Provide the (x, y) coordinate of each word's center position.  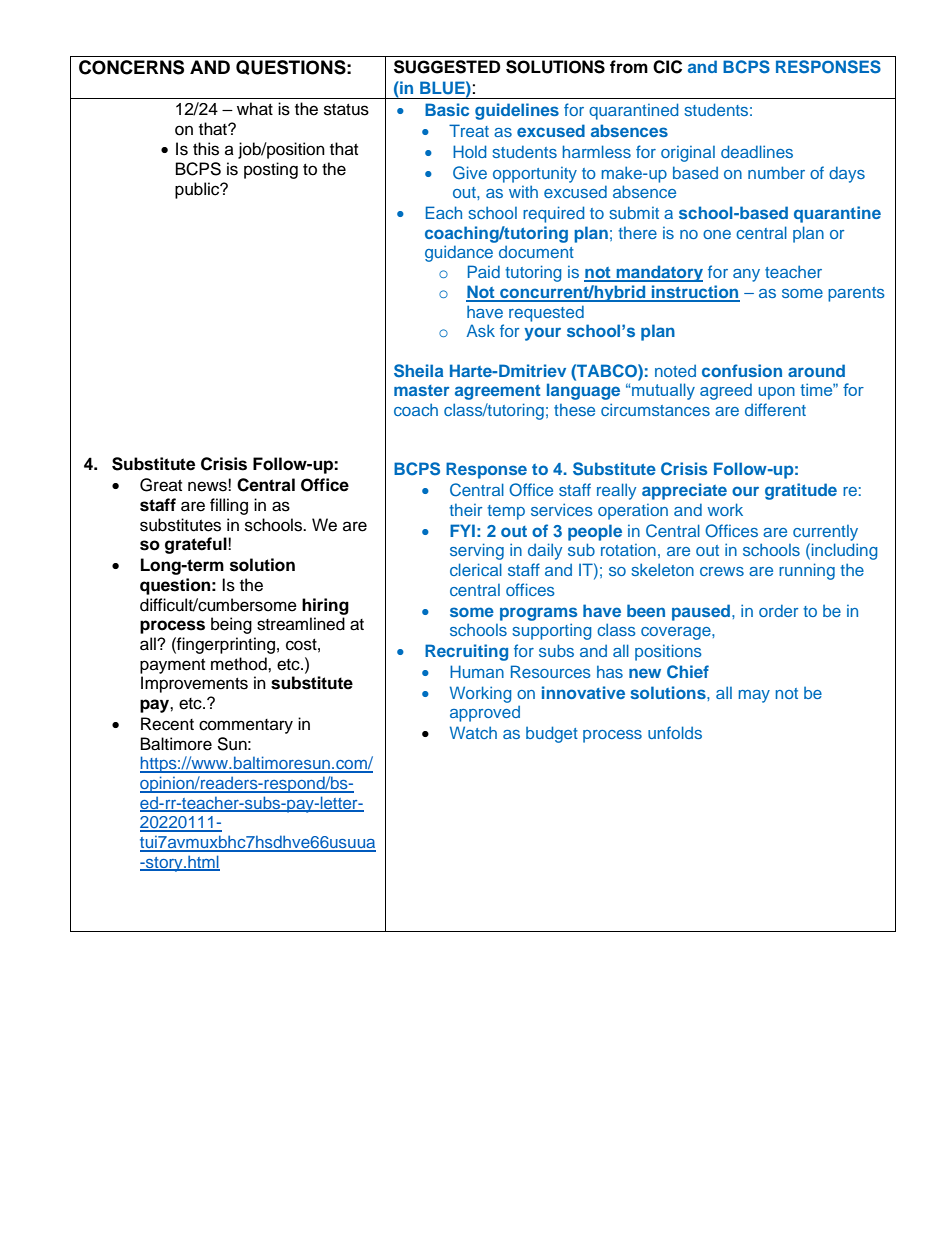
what (255, 109)
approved (485, 714)
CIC (667, 67)
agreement (497, 392)
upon (776, 393)
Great (161, 485)
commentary (246, 726)
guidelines (517, 111)
